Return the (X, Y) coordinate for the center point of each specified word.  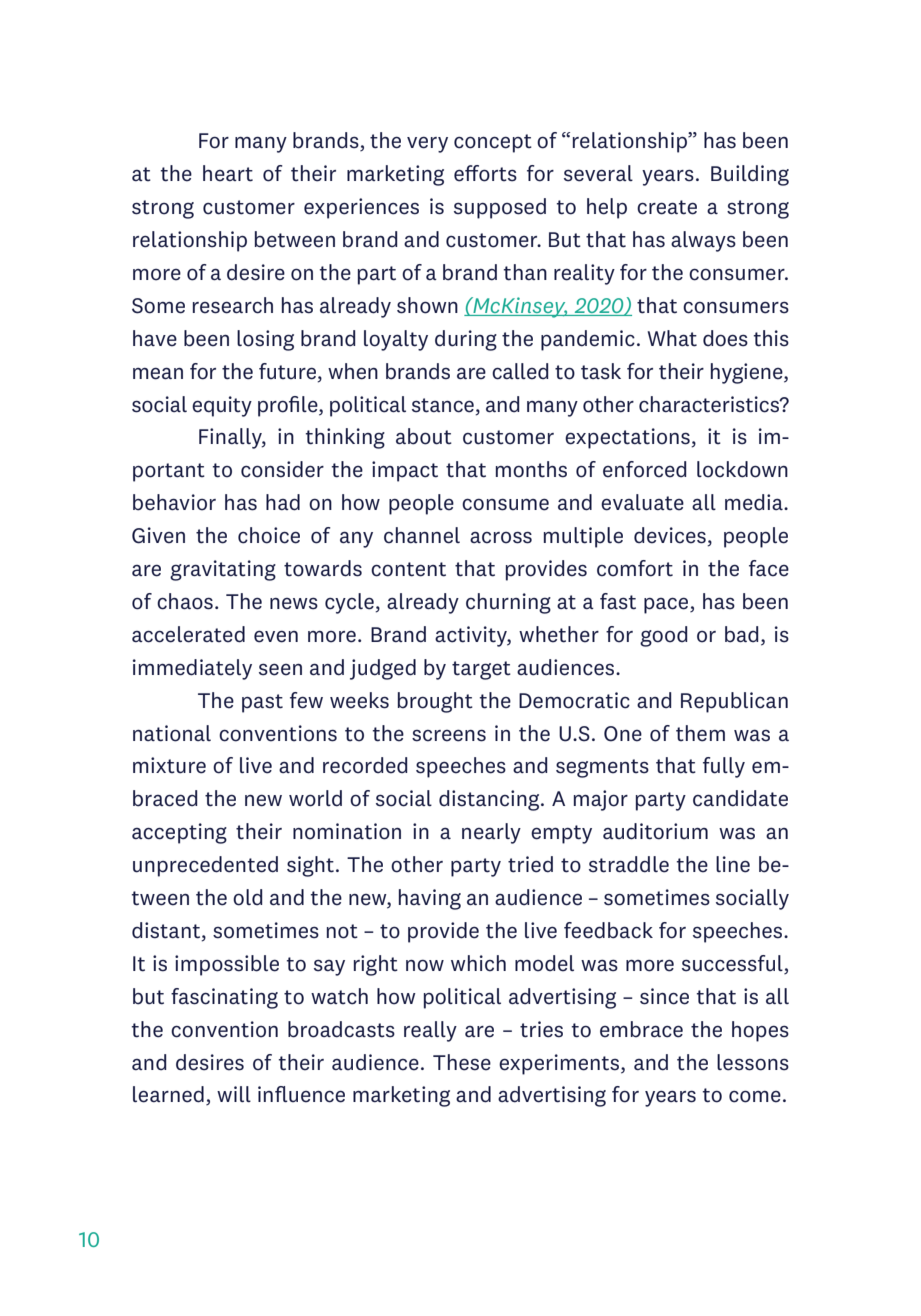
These (462, 1062)
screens (449, 735)
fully (724, 767)
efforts (485, 173)
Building (750, 175)
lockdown (742, 469)
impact (405, 471)
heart (228, 173)
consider (282, 469)
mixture (169, 765)
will (234, 1094)
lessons (753, 1062)
